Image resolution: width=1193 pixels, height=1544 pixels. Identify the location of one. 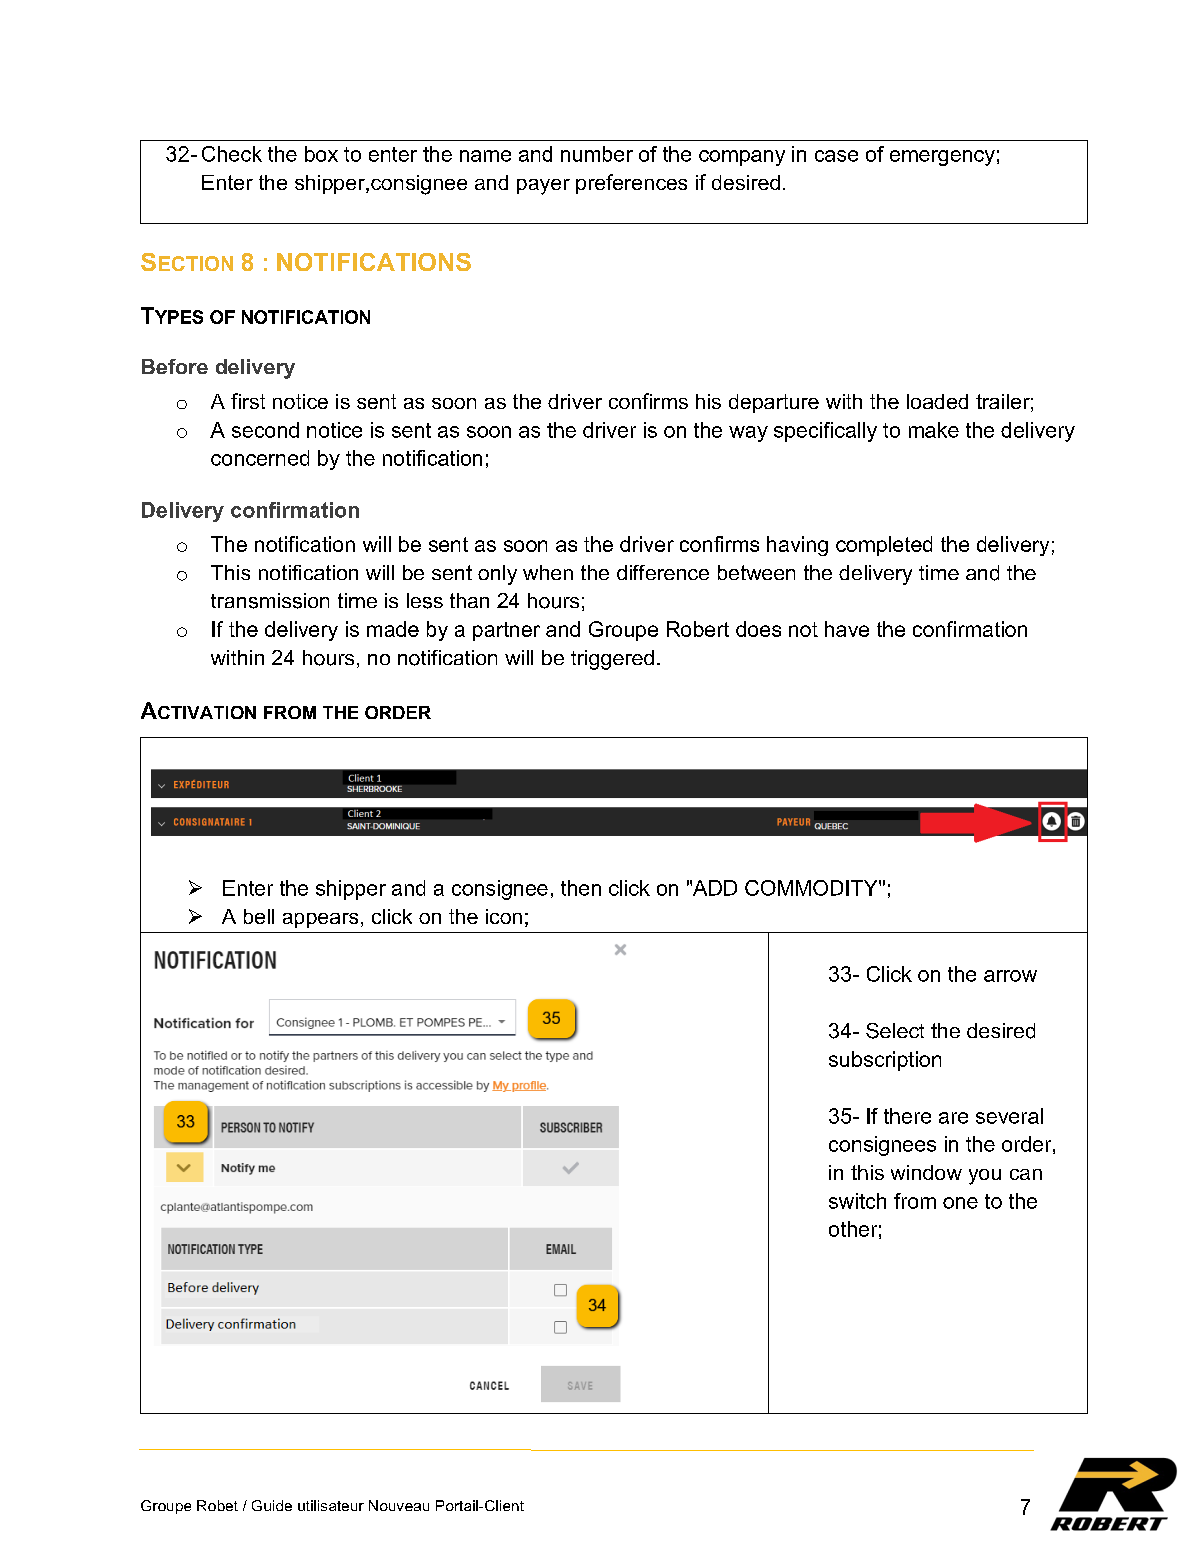
(960, 1203).
